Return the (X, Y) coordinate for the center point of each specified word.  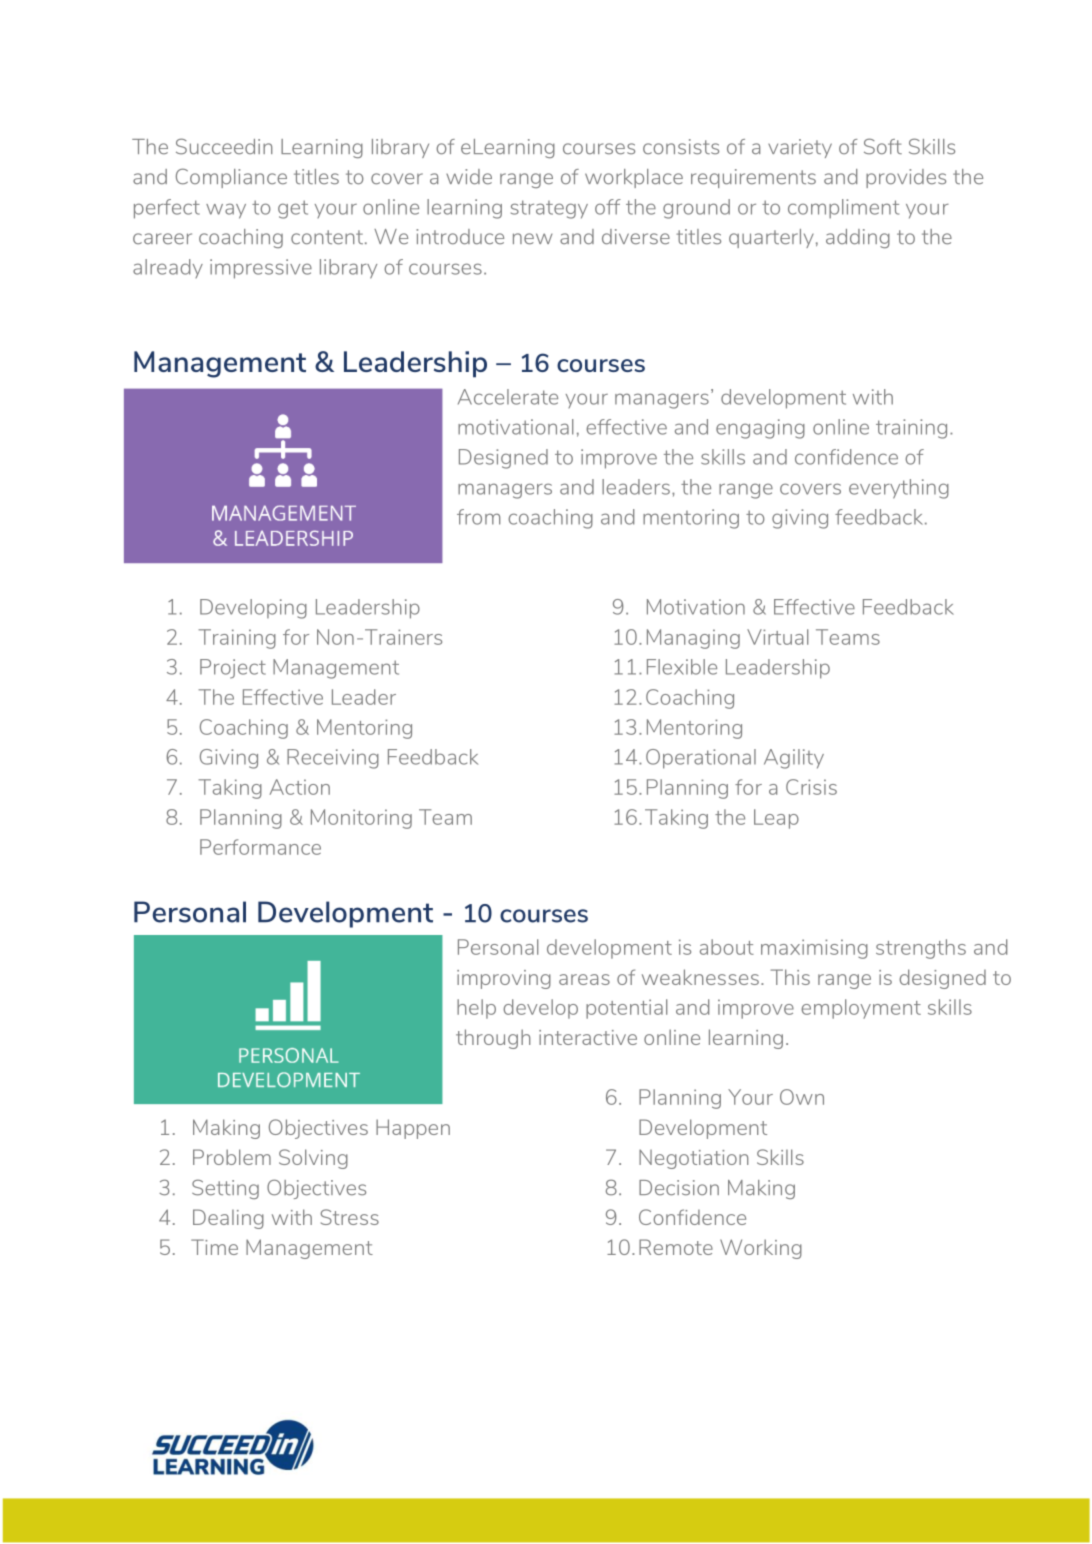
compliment (843, 209)
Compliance (231, 178)
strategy (549, 209)
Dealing (228, 1219)
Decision (679, 1188)
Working (761, 1249)
